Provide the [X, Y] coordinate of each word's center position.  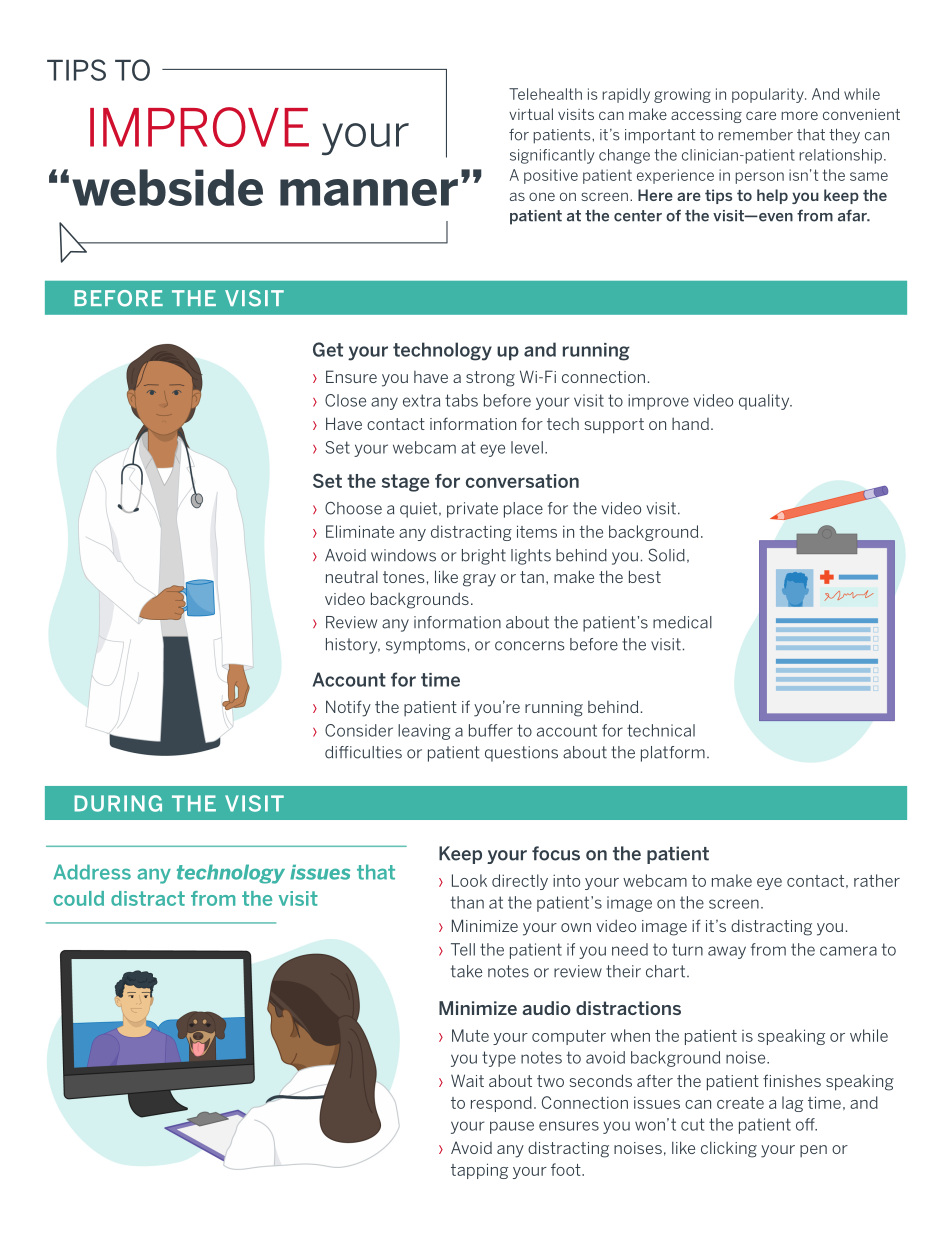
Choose [353, 508]
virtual [531, 114]
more [800, 115]
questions [521, 754]
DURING [118, 803]
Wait [467, 1080]
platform [673, 754]
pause [512, 1127]
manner [369, 192]
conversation [522, 481]
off [806, 1124]
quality [765, 402]
